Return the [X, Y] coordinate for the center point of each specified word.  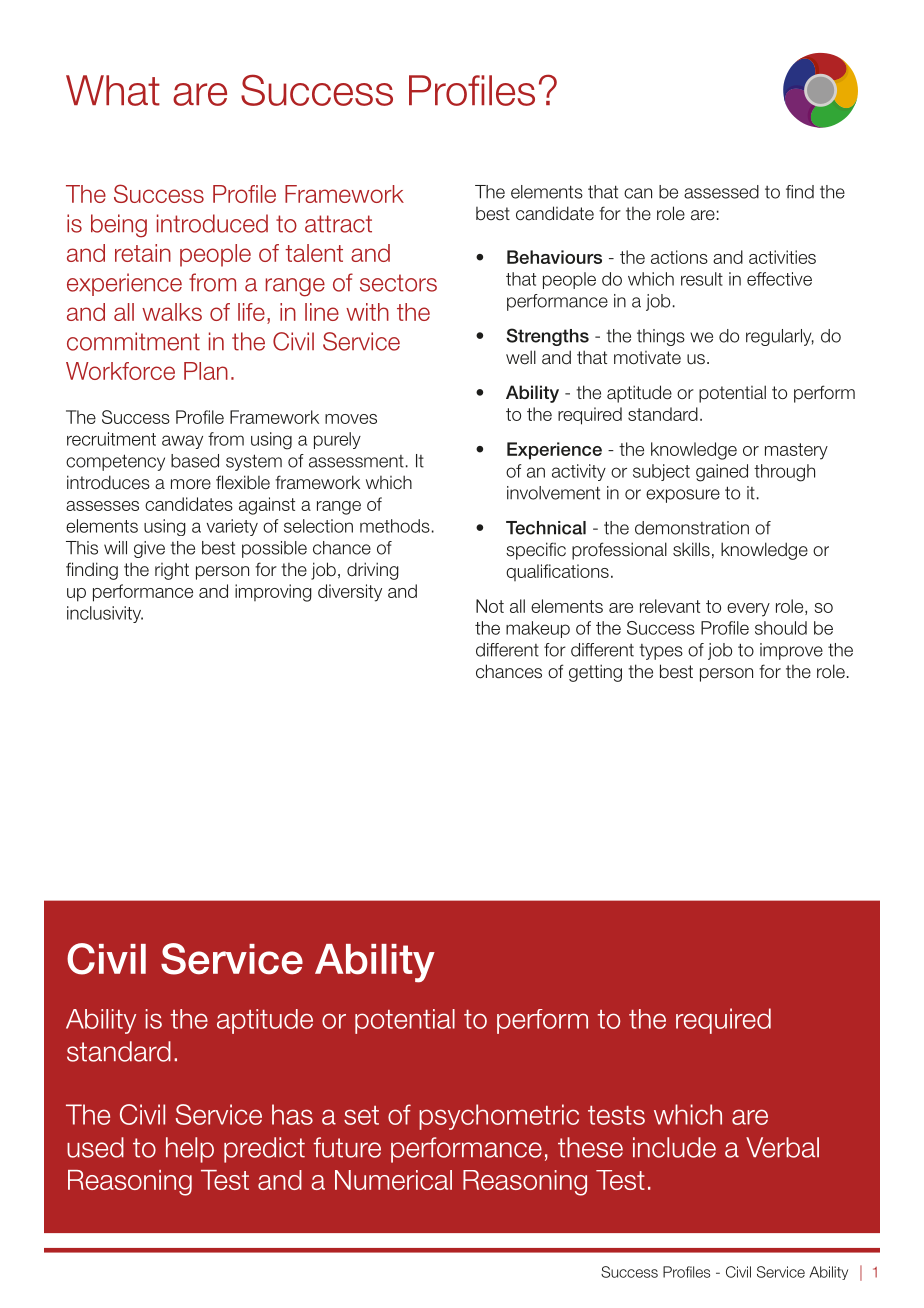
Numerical [393, 1180]
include [674, 1147]
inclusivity [105, 614]
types [661, 652]
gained [722, 473]
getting [595, 673]
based [195, 461]
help [190, 1150]
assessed [721, 192]
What [113, 90]
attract [338, 224]
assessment [356, 461]
